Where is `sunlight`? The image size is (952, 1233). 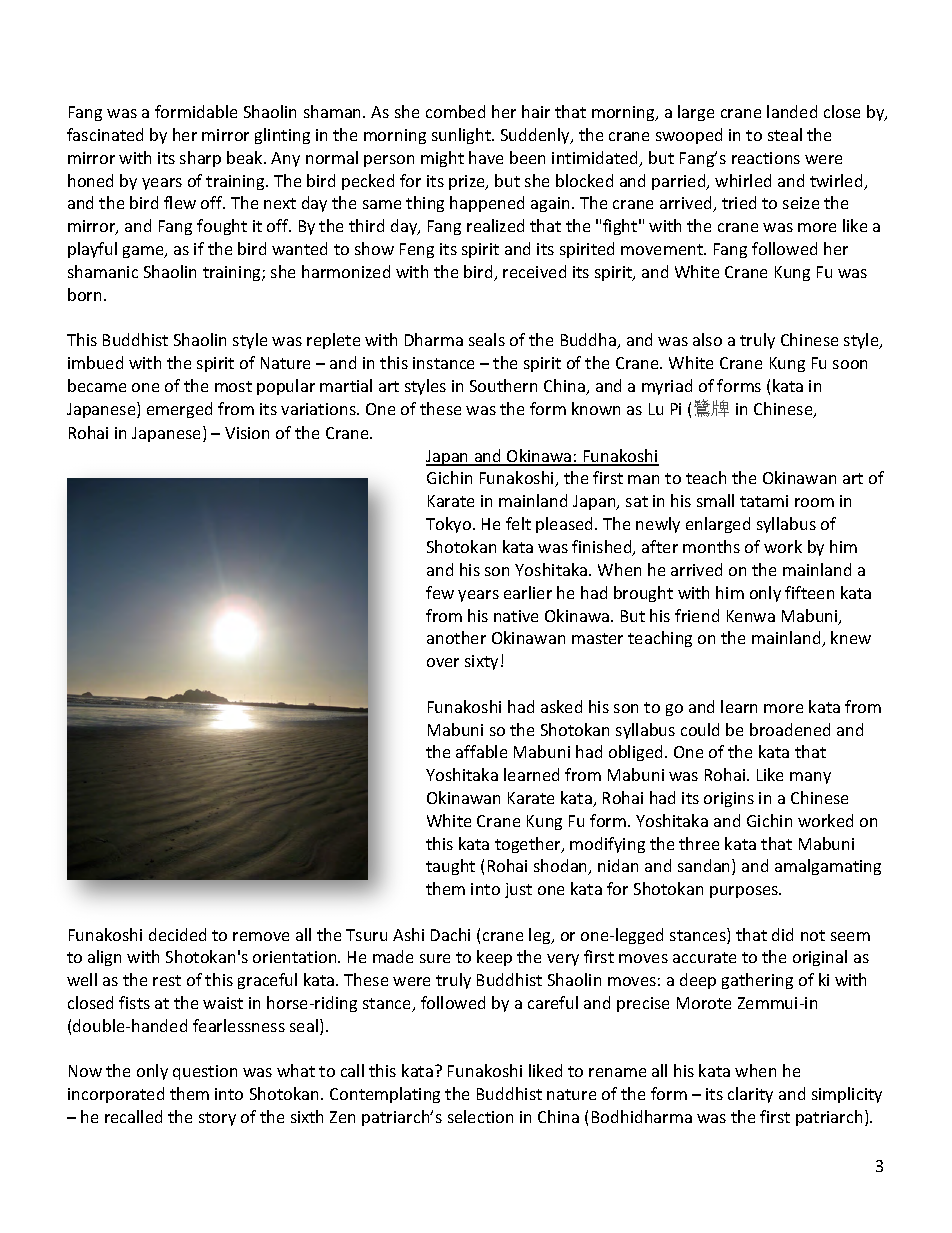 sunlight is located at coordinates (462, 136).
